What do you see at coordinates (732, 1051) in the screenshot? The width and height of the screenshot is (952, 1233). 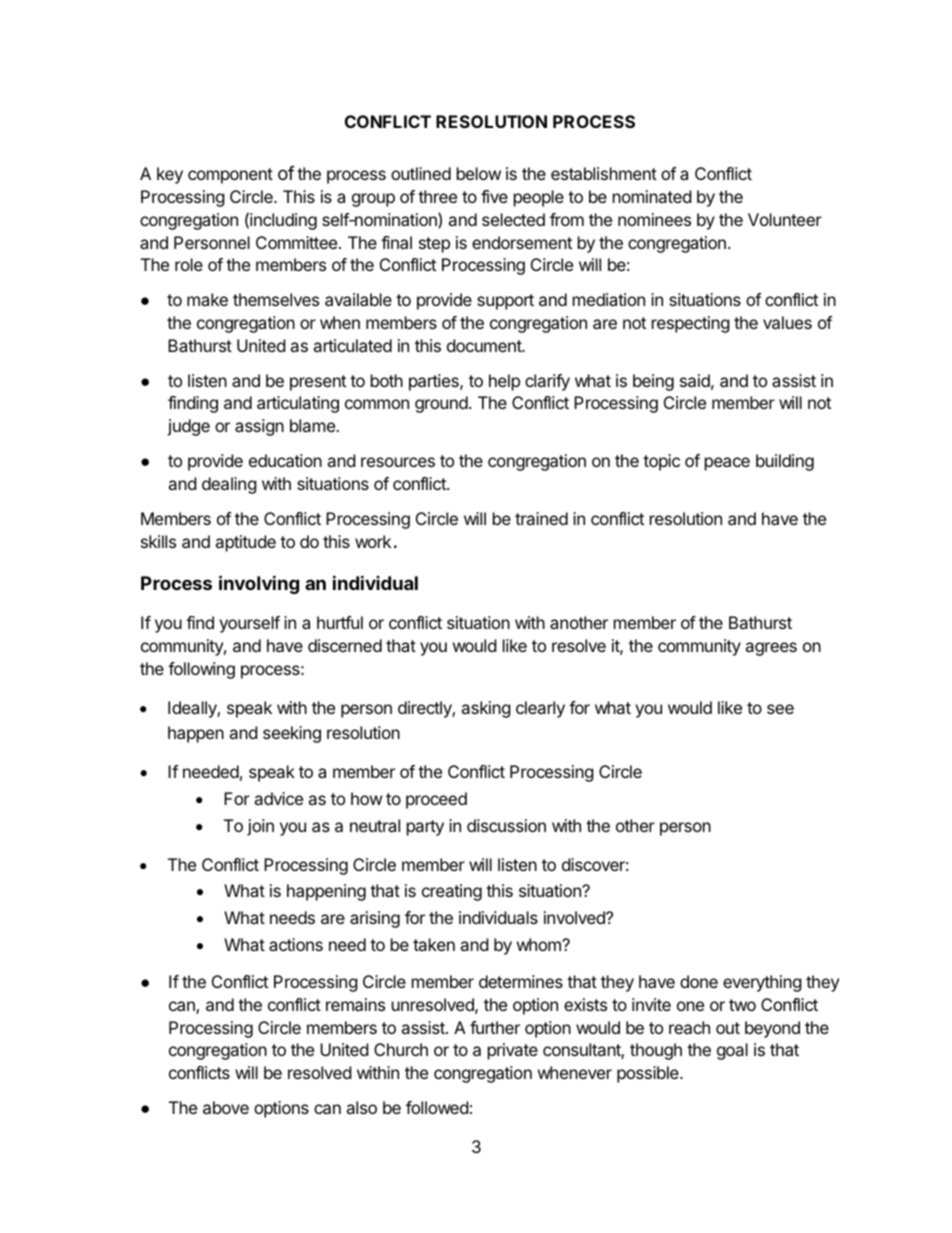 I see `goal` at bounding box center [732, 1051].
